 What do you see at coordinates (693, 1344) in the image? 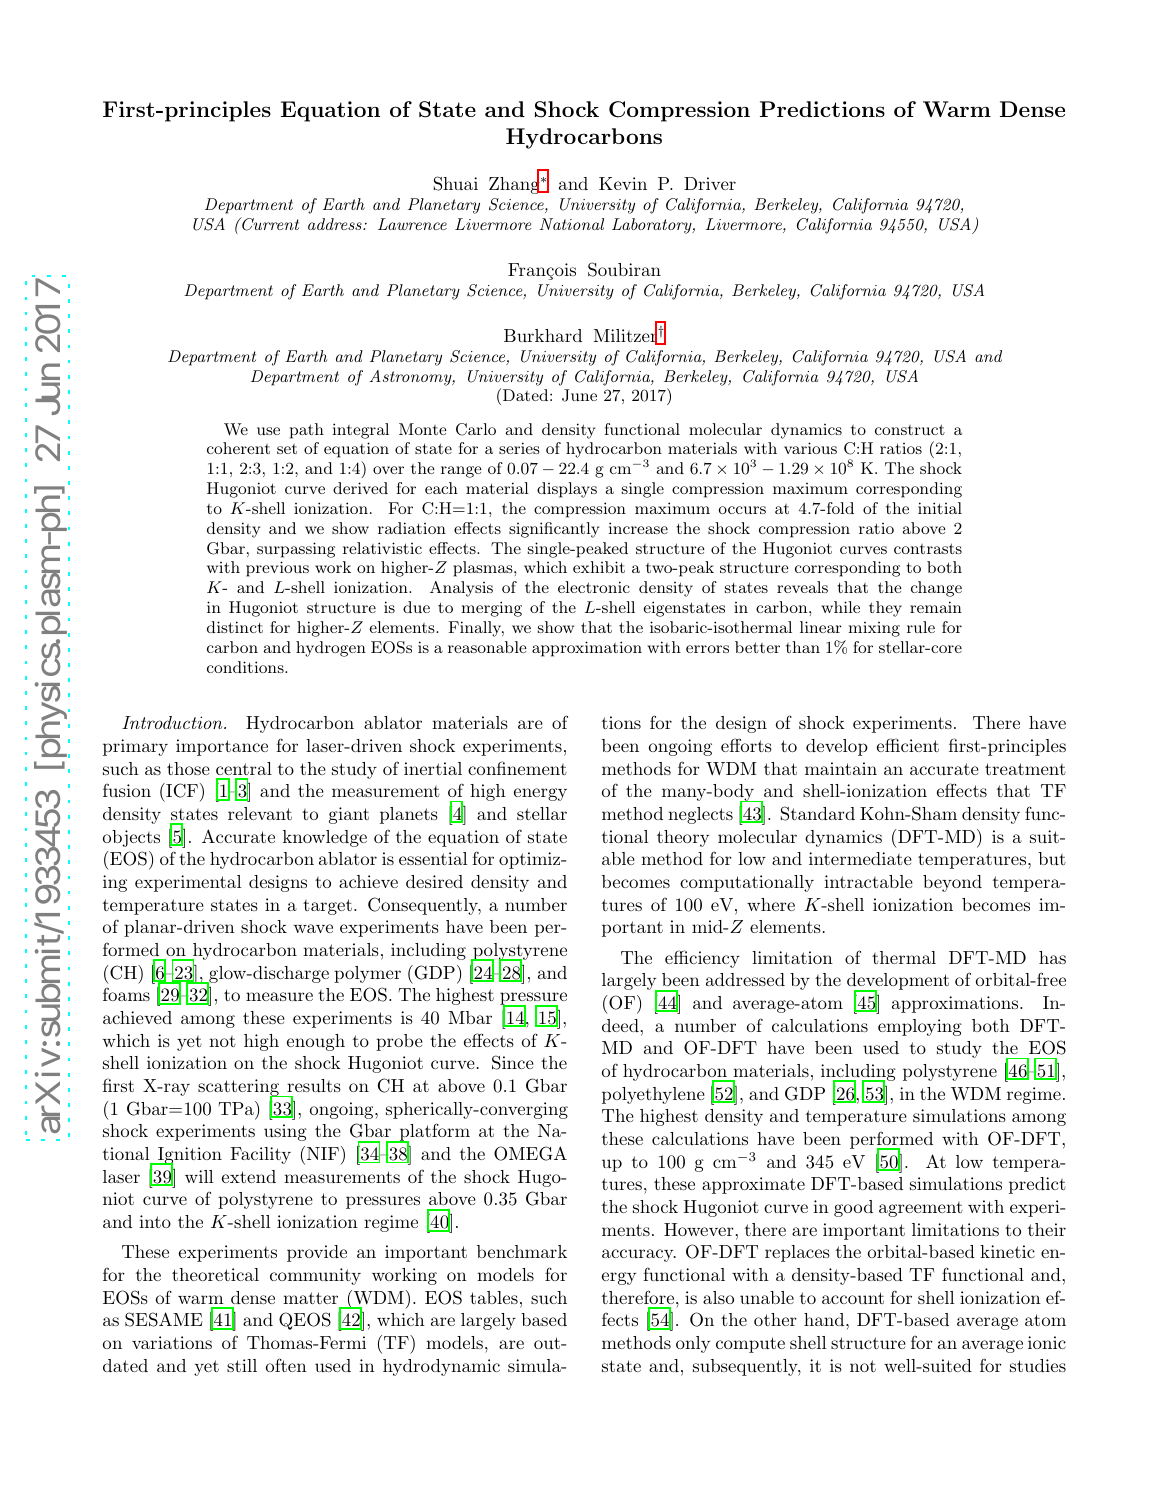
I see `only` at bounding box center [693, 1344].
